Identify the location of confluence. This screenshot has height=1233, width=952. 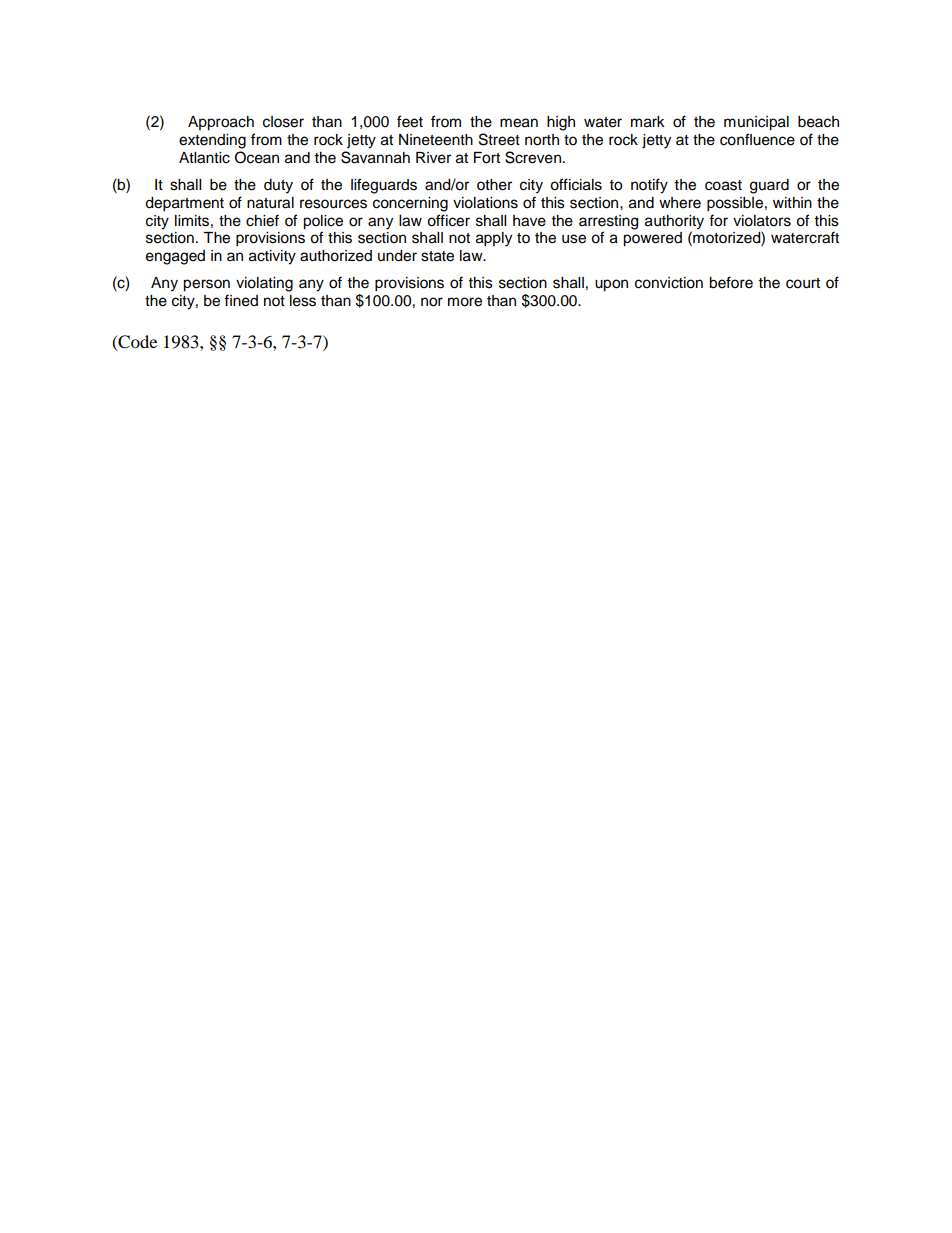
(757, 139).
